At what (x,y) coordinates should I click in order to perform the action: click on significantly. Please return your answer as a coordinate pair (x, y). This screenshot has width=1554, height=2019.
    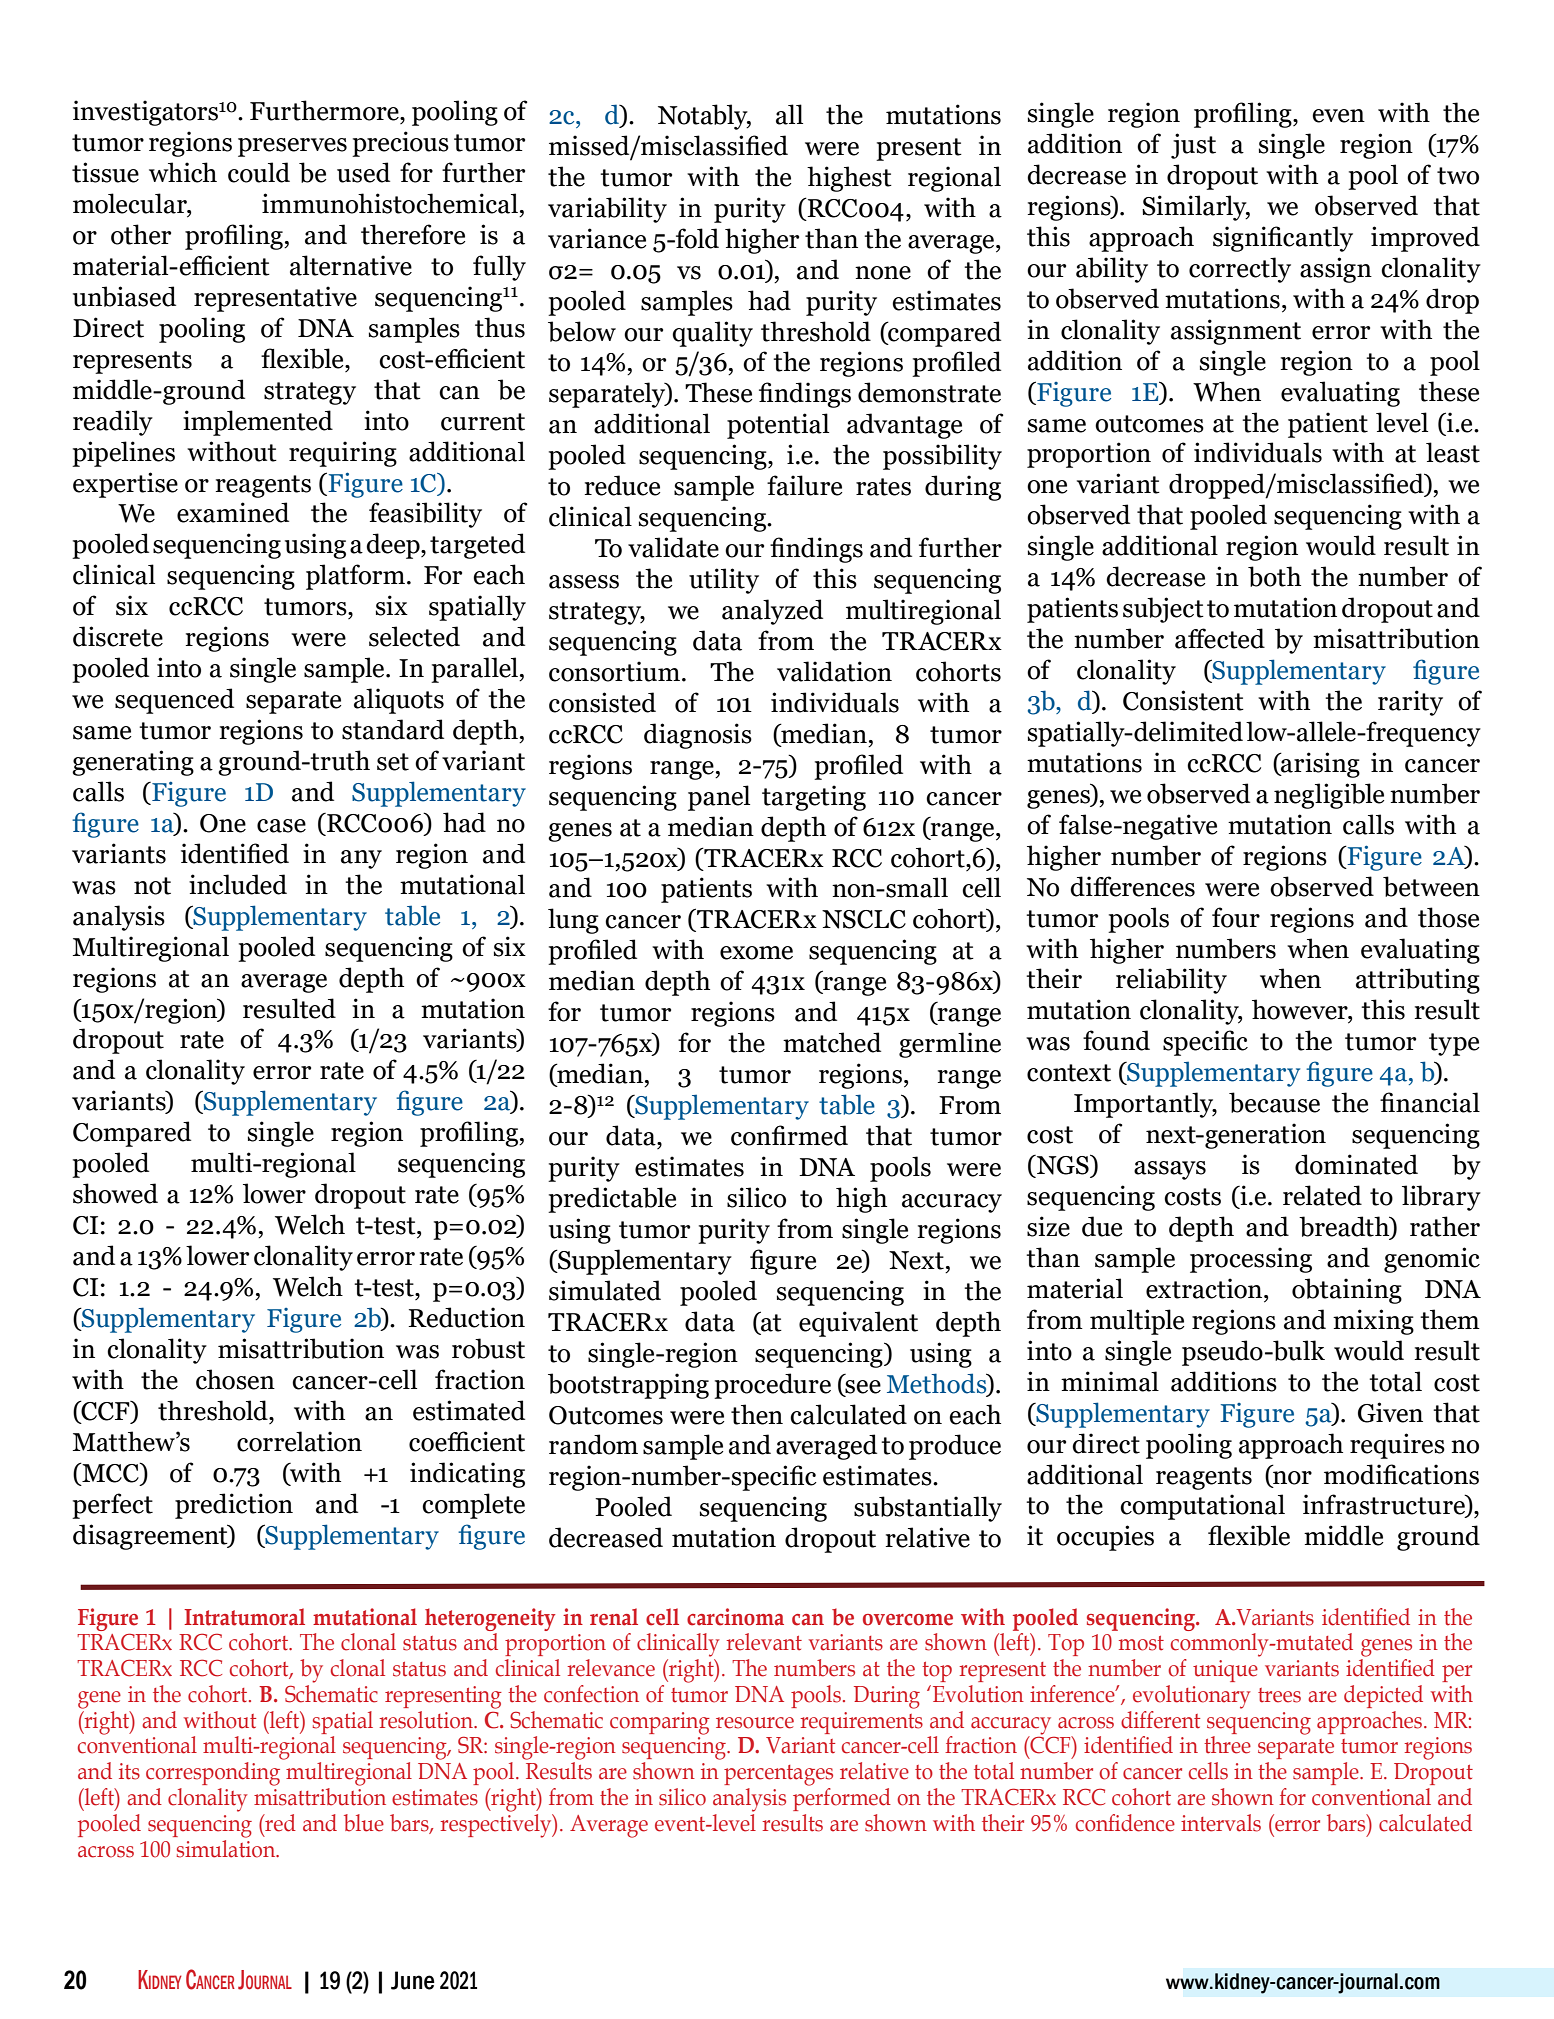
    Looking at the image, I should click on (1283, 239).
